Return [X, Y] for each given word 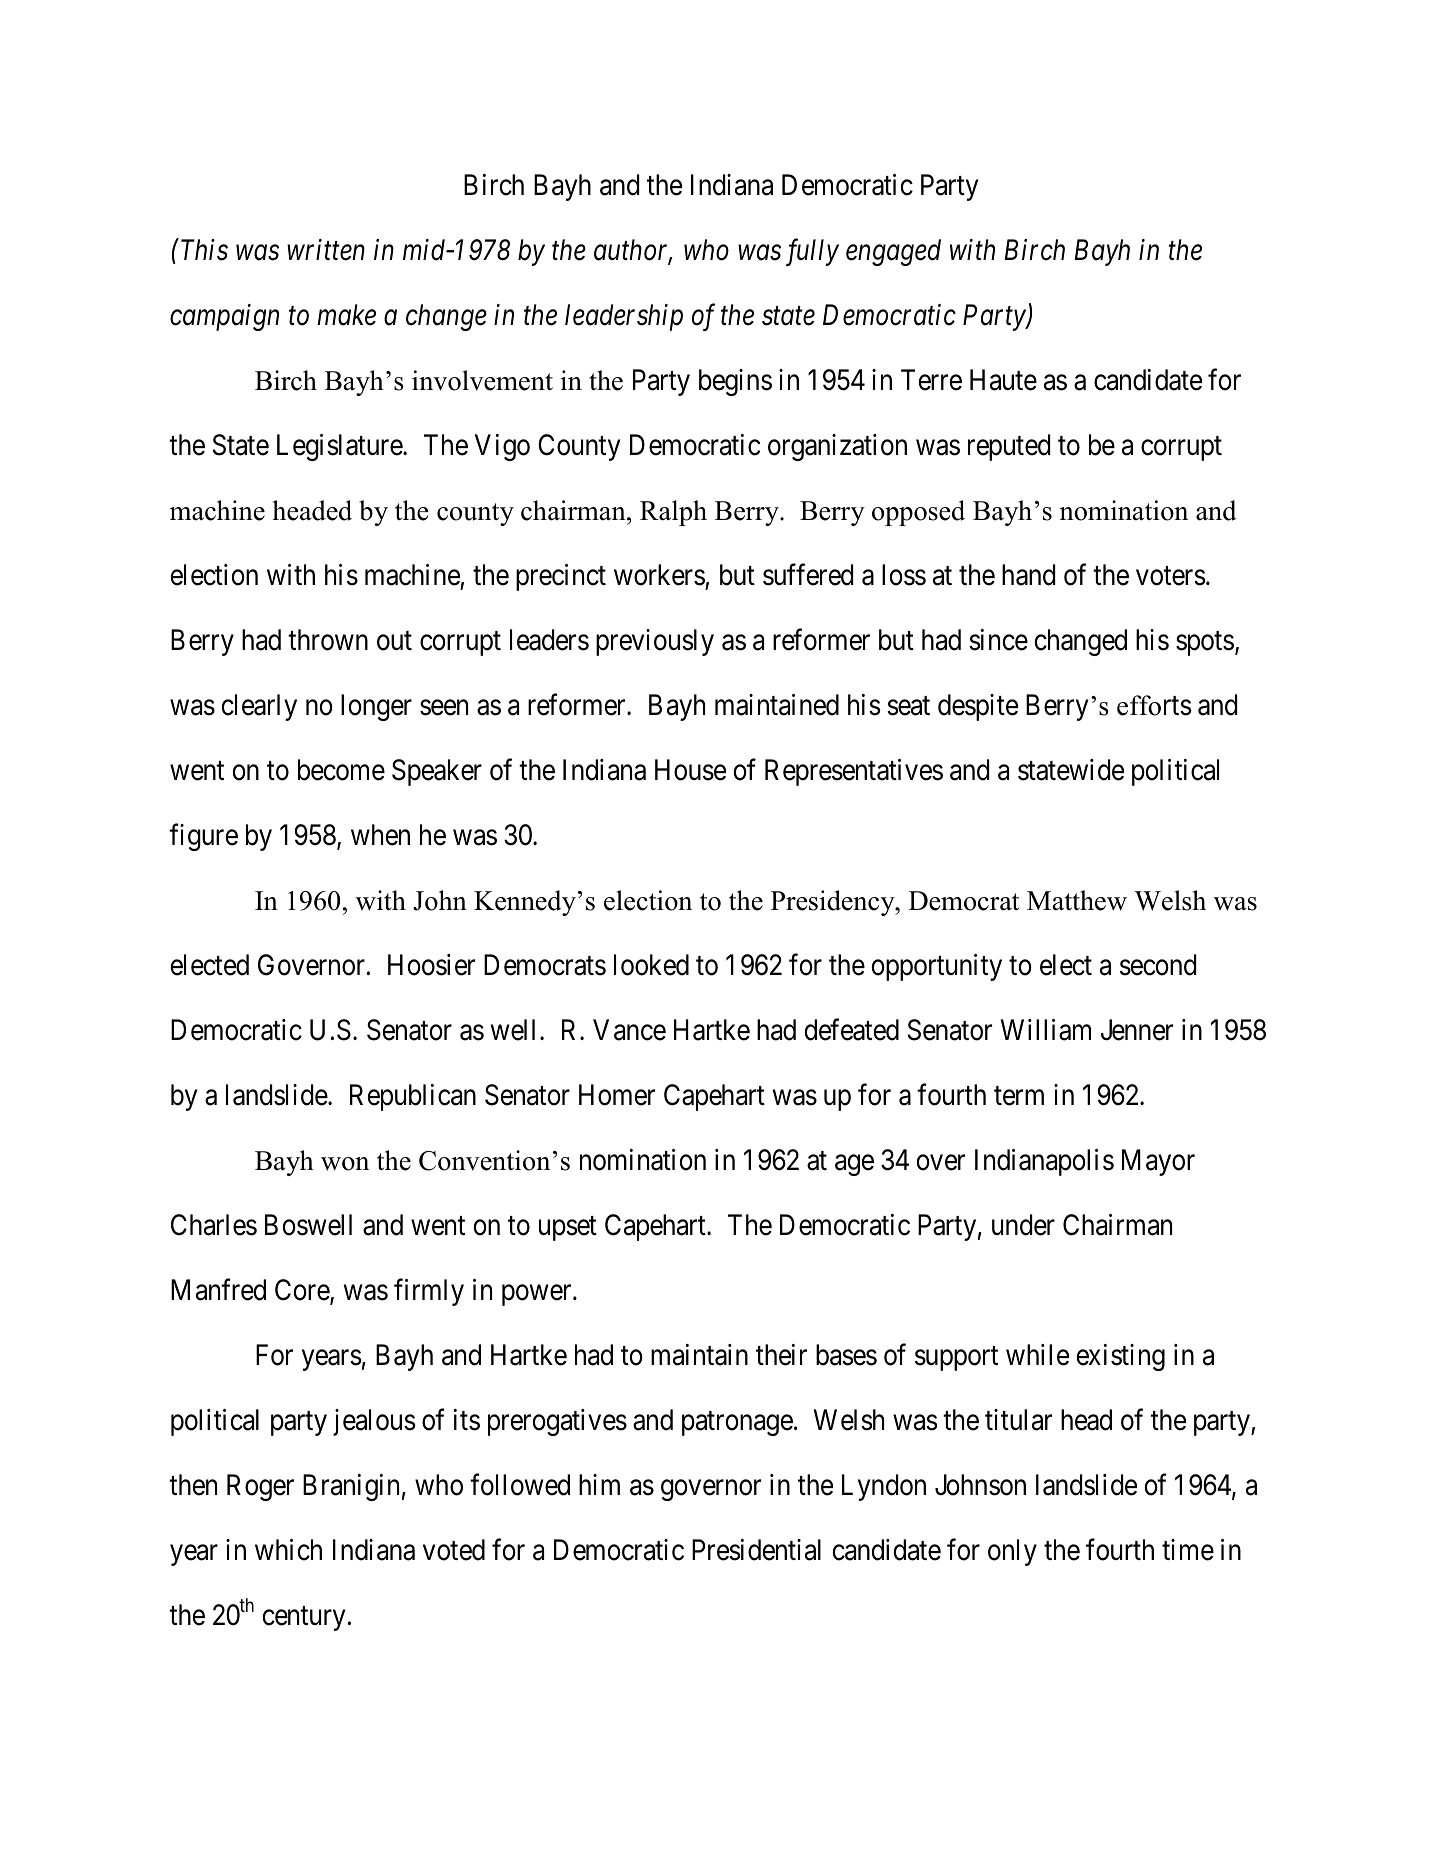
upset [568, 1229]
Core [303, 1291]
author [633, 251]
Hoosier [431, 965]
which [288, 1550]
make [346, 315]
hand [1028, 575]
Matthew [1077, 900]
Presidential [756, 1550]
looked [651, 965]
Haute [1003, 380]
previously [655, 642]
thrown [328, 640]
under [1023, 1225]
